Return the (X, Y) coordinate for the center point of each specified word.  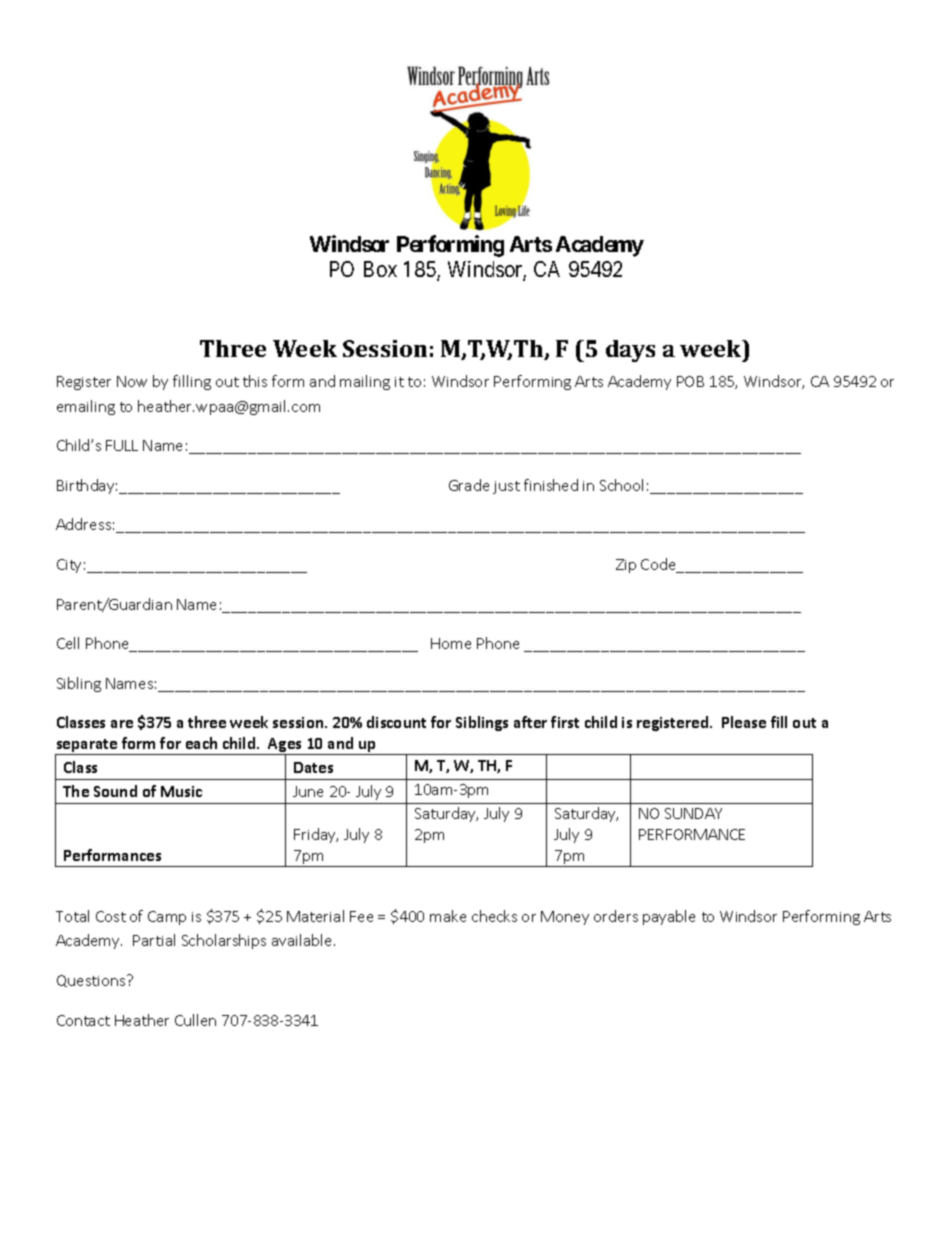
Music (181, 791)
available (303, 940)
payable (669, 917)
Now (132, 381)
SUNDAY (693, 813)
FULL (122, 445)
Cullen (195, 1020)
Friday (316, 835)
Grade (469, 485)
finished (551, 485)
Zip (626, 566)
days (630, 351)
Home (451, 643)
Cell (68, 643)
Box (380, 269)
